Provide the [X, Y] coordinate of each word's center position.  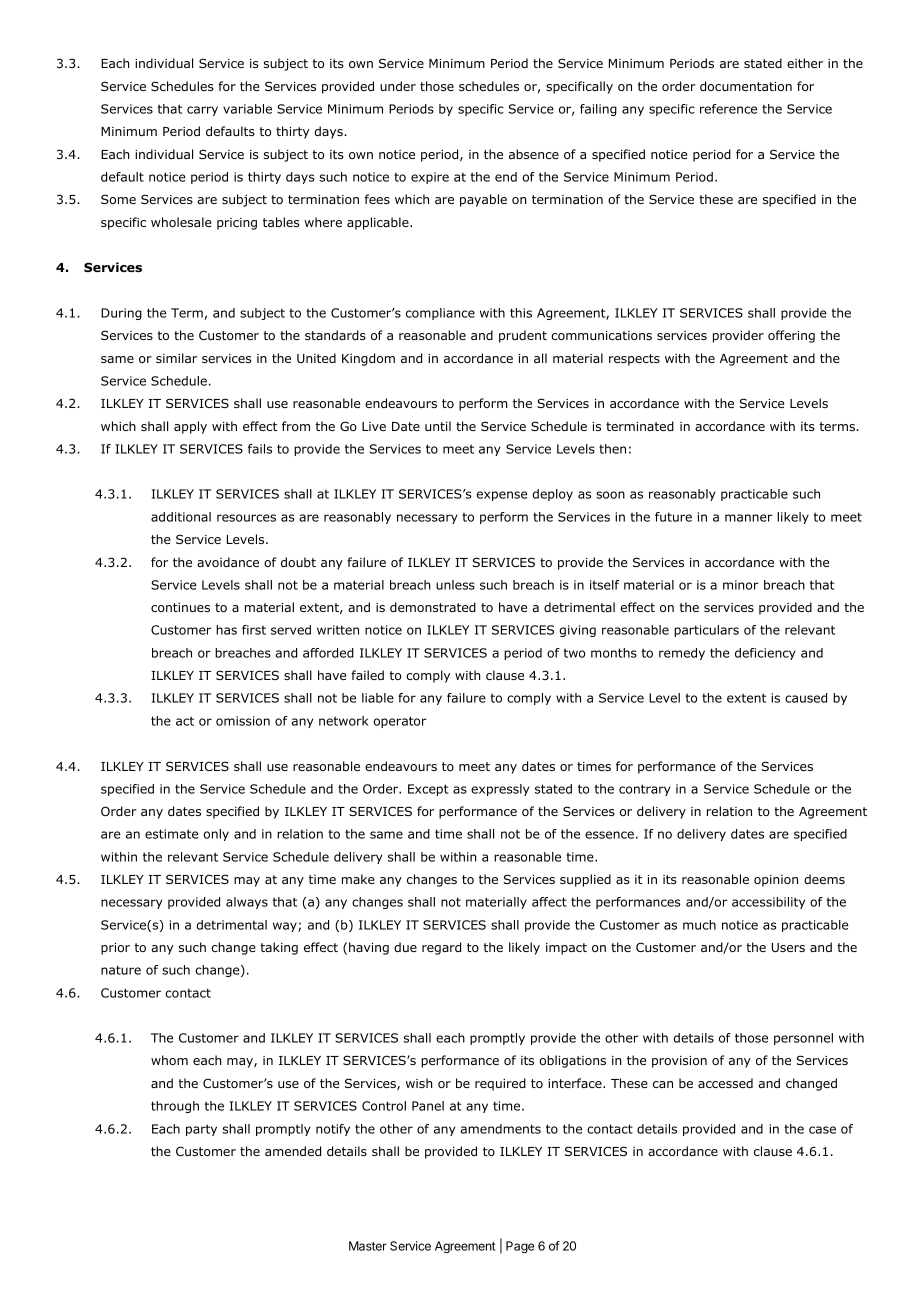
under [398, 86]
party [201, 1130]
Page [520, 1247]
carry [202, 111]
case [822, 1130]
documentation [746, 86]
